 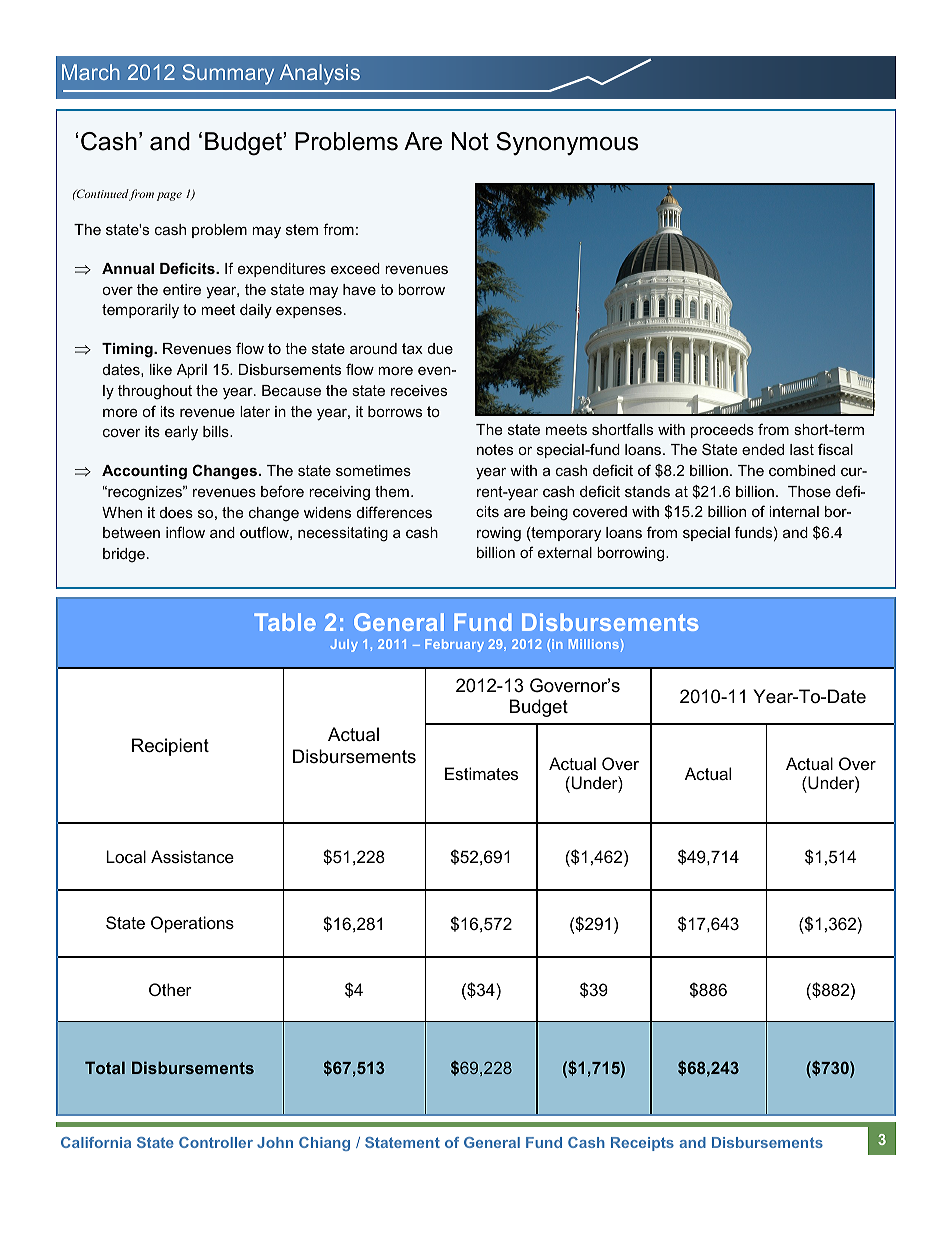 What do you see at coordinates (567, 143) in the screenshot?
I see `Synonymous` at bounding box center [567, 143].
